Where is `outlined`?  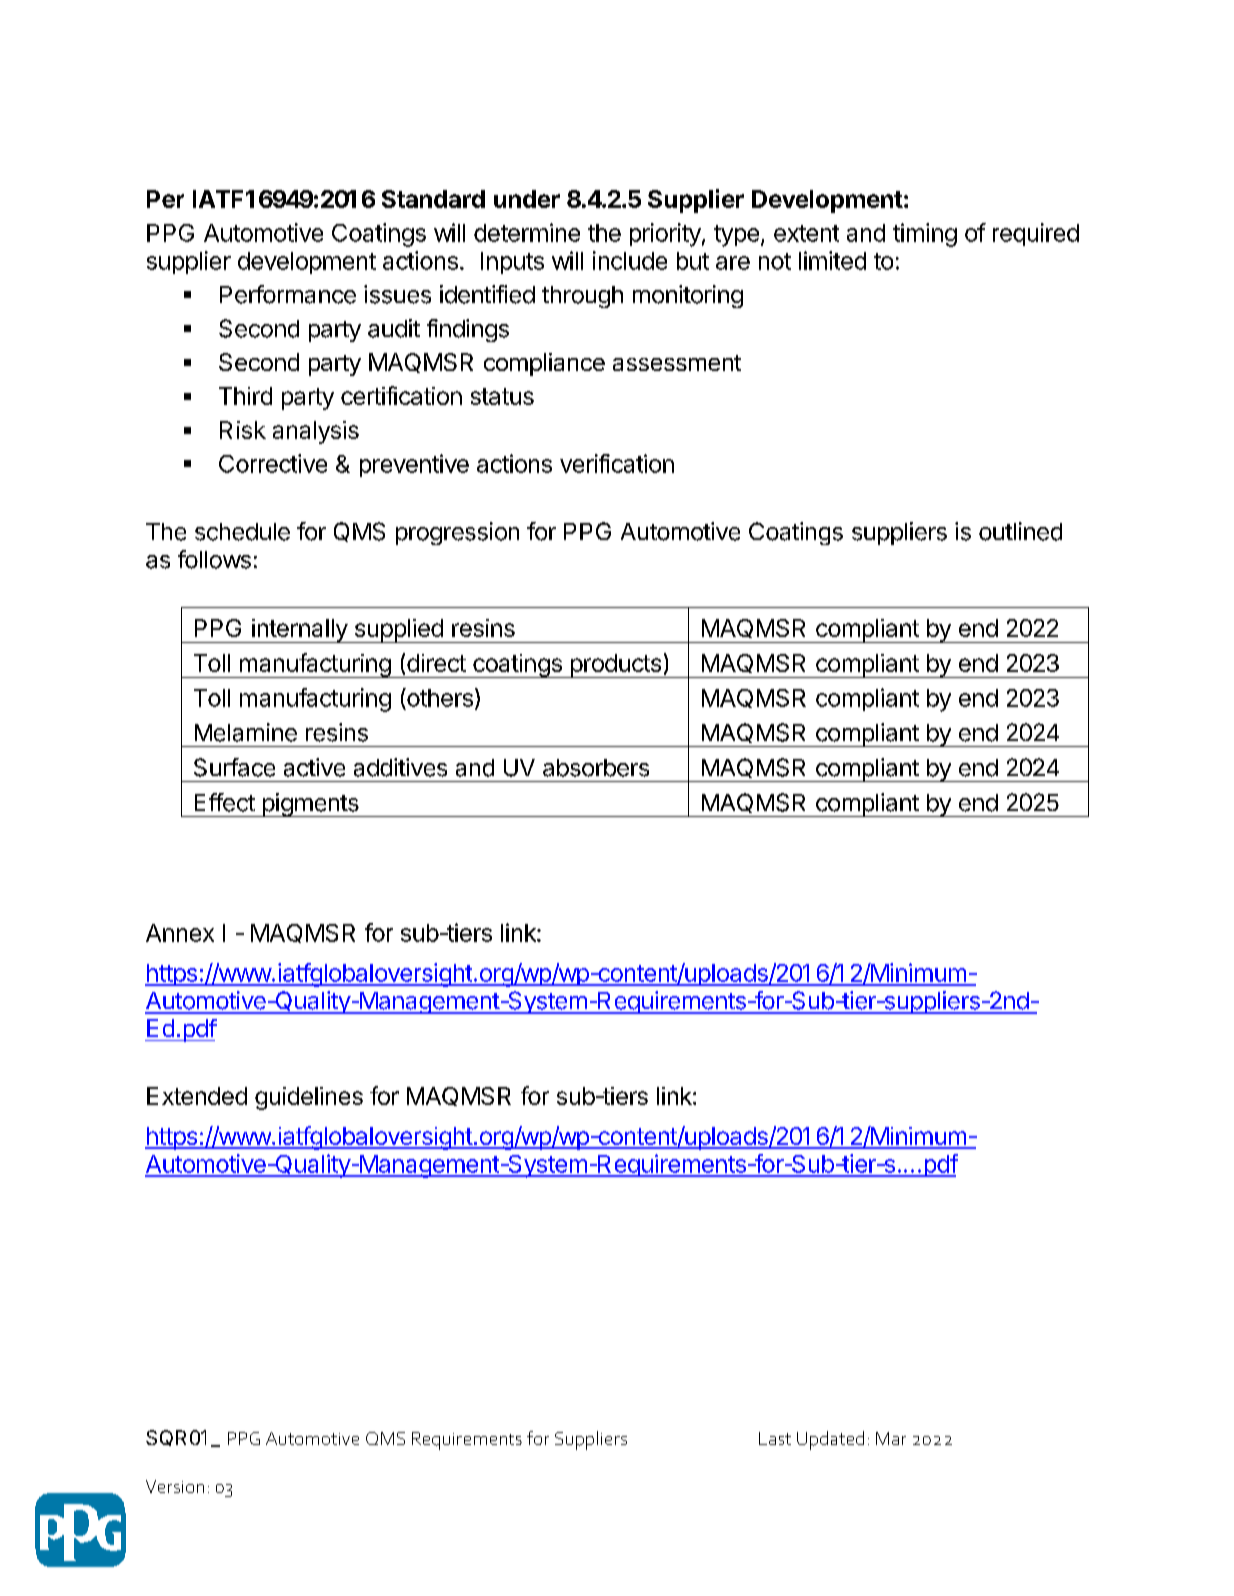
outlined is located at coordinates (1020, 531).
